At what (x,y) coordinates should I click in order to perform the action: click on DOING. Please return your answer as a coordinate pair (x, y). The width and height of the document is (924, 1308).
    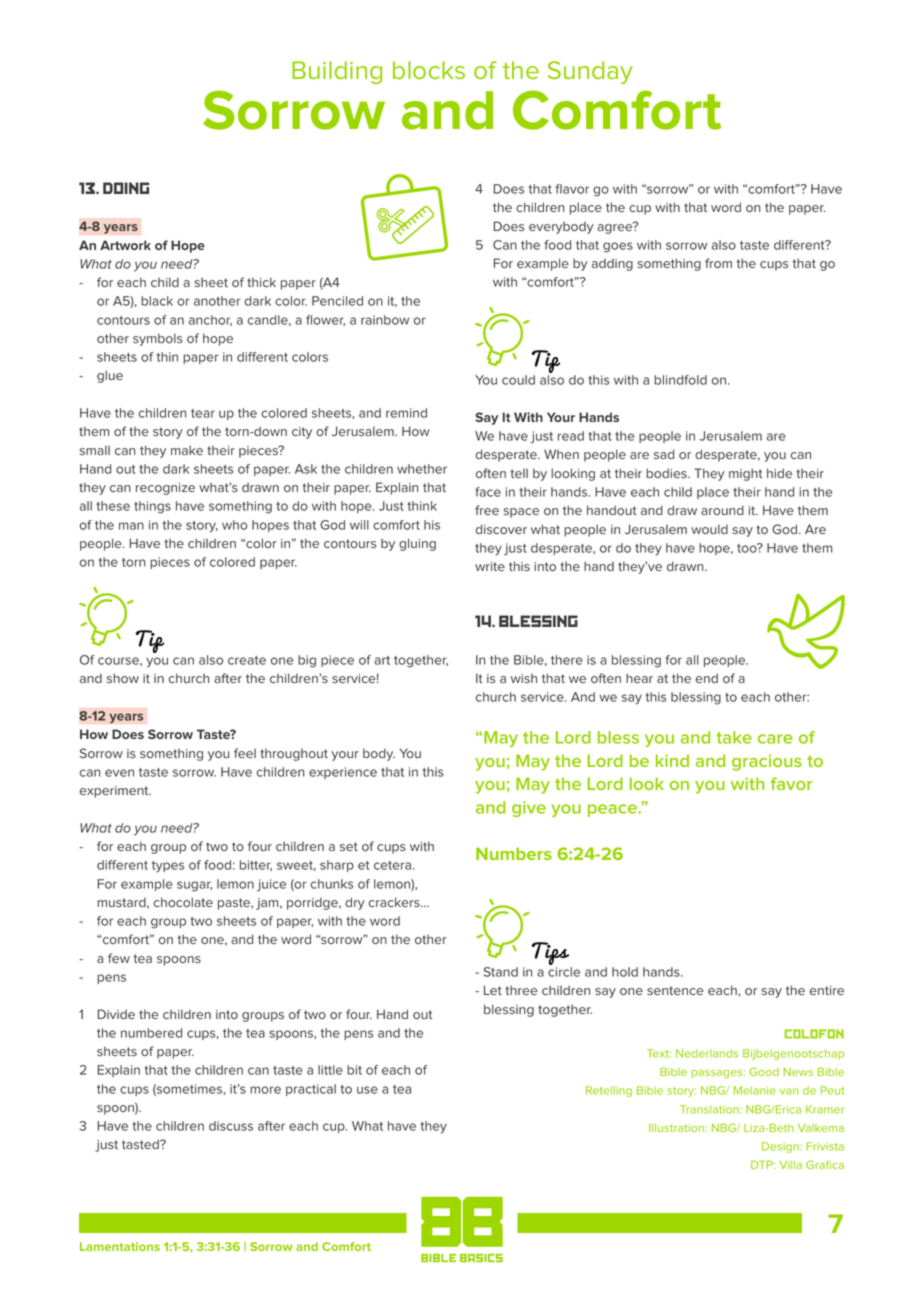
    Looking at the image, I should click on (126, 188).
